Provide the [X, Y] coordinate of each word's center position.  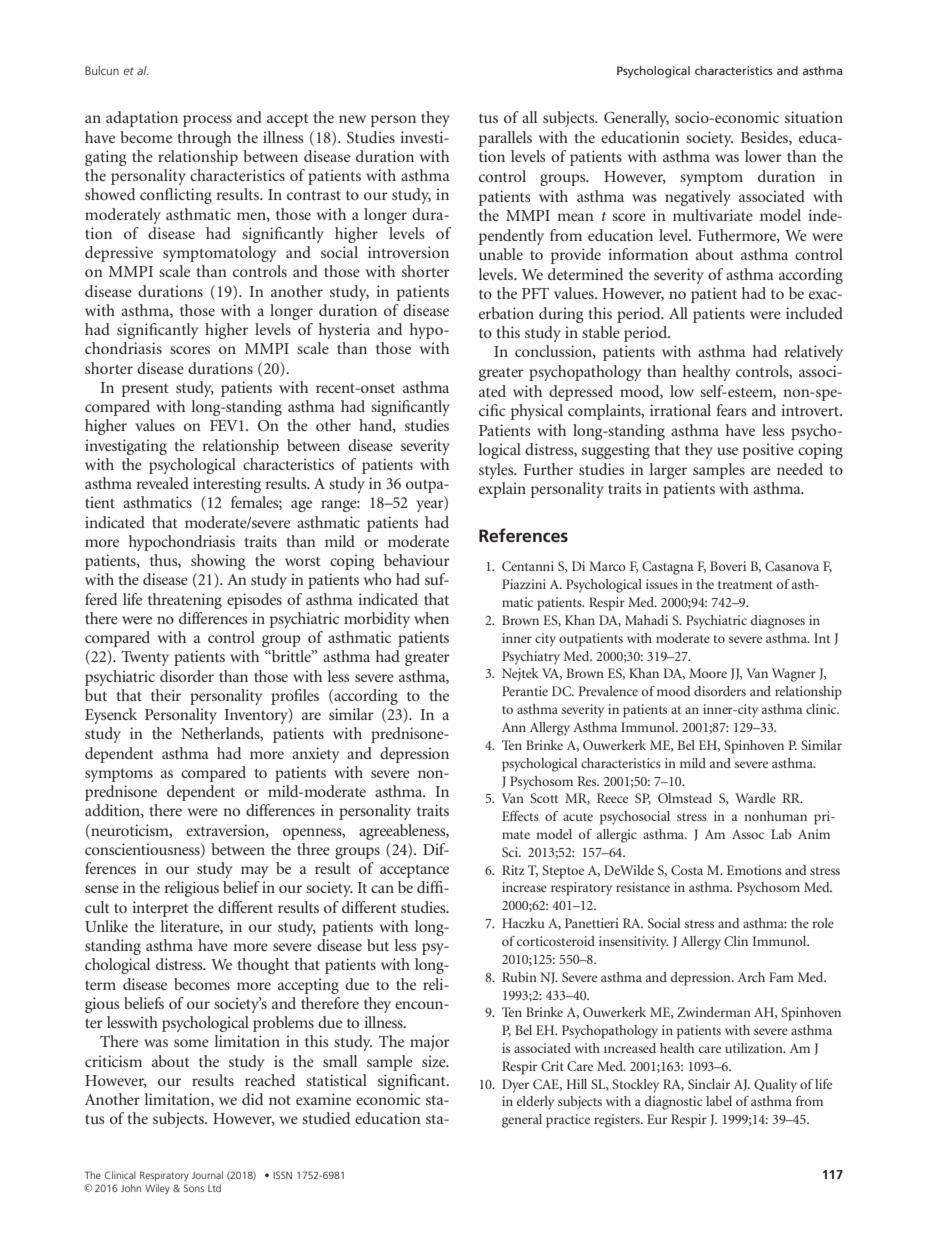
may [254, 872]
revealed [163, 483]
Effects [520, 816]
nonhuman [775, 816]
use [727, 451]
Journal [207, 1175]
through [204, 139]
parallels [505, 139]
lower [763, 156]
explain [502, 490]
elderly [535, 1103]
